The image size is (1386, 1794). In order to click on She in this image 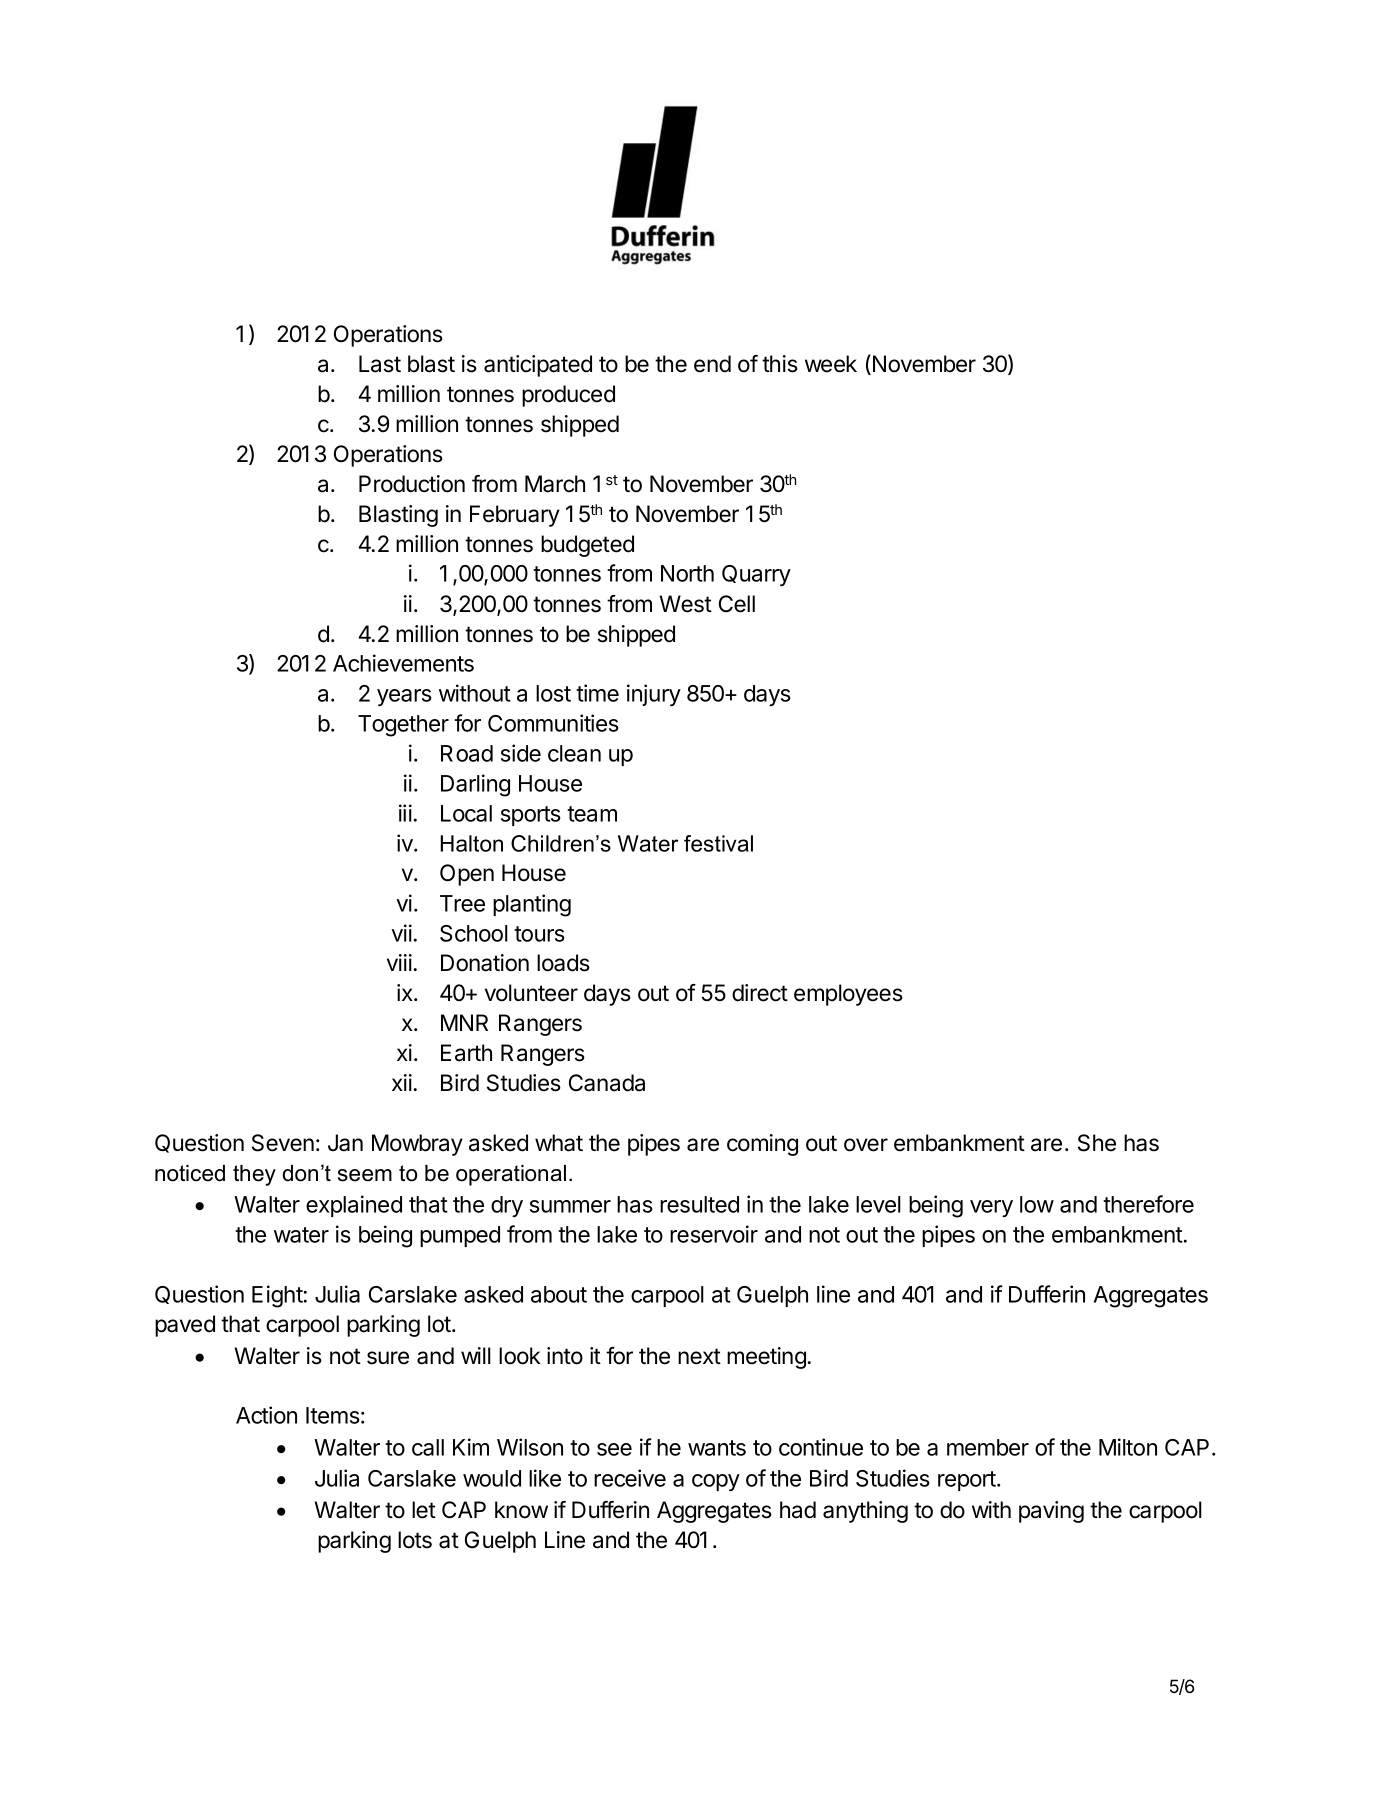, I will do `click(1097, 1143)`.
